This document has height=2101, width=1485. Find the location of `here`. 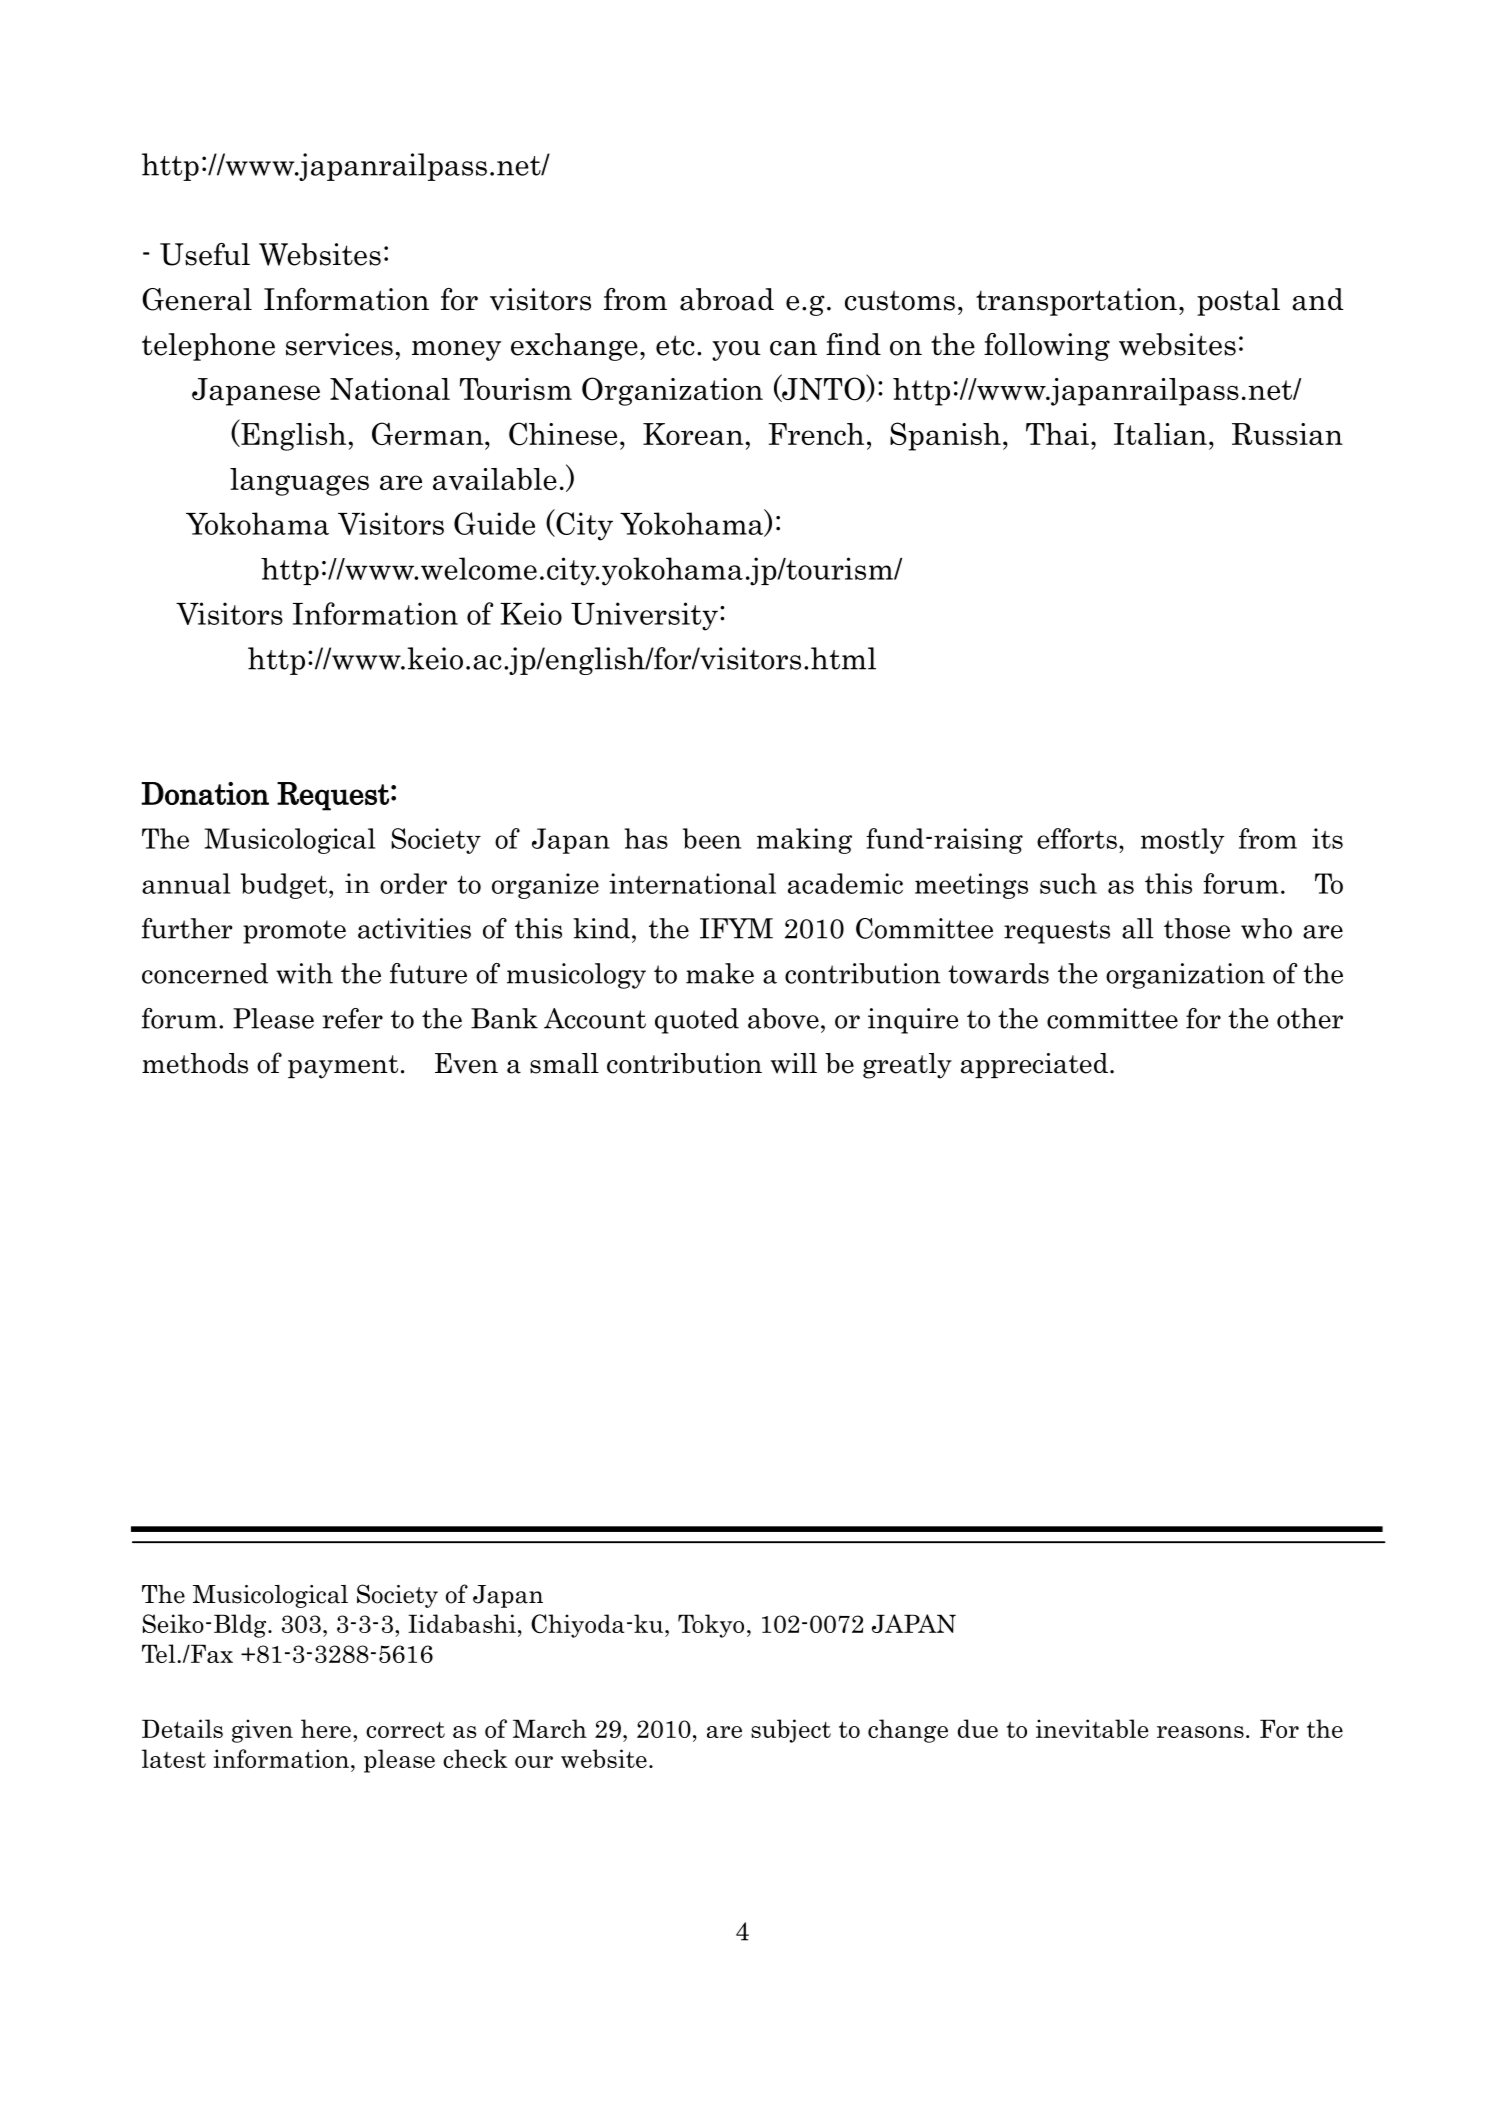

here is located at coordinates (326, 1728).
